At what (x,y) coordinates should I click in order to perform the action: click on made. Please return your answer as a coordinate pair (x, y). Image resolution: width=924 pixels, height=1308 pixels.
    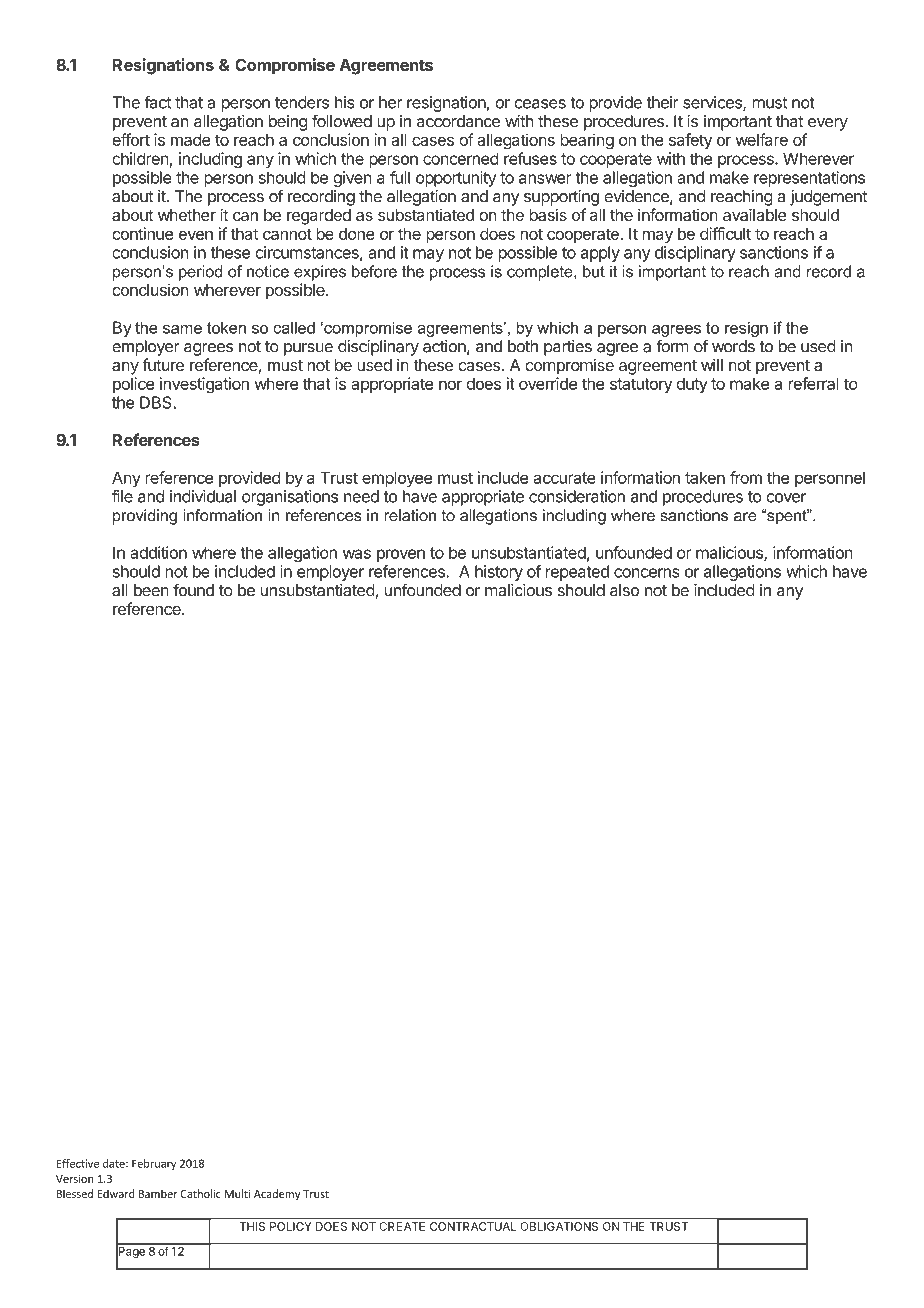
    Looking at the image, I should click on (191, 140).
